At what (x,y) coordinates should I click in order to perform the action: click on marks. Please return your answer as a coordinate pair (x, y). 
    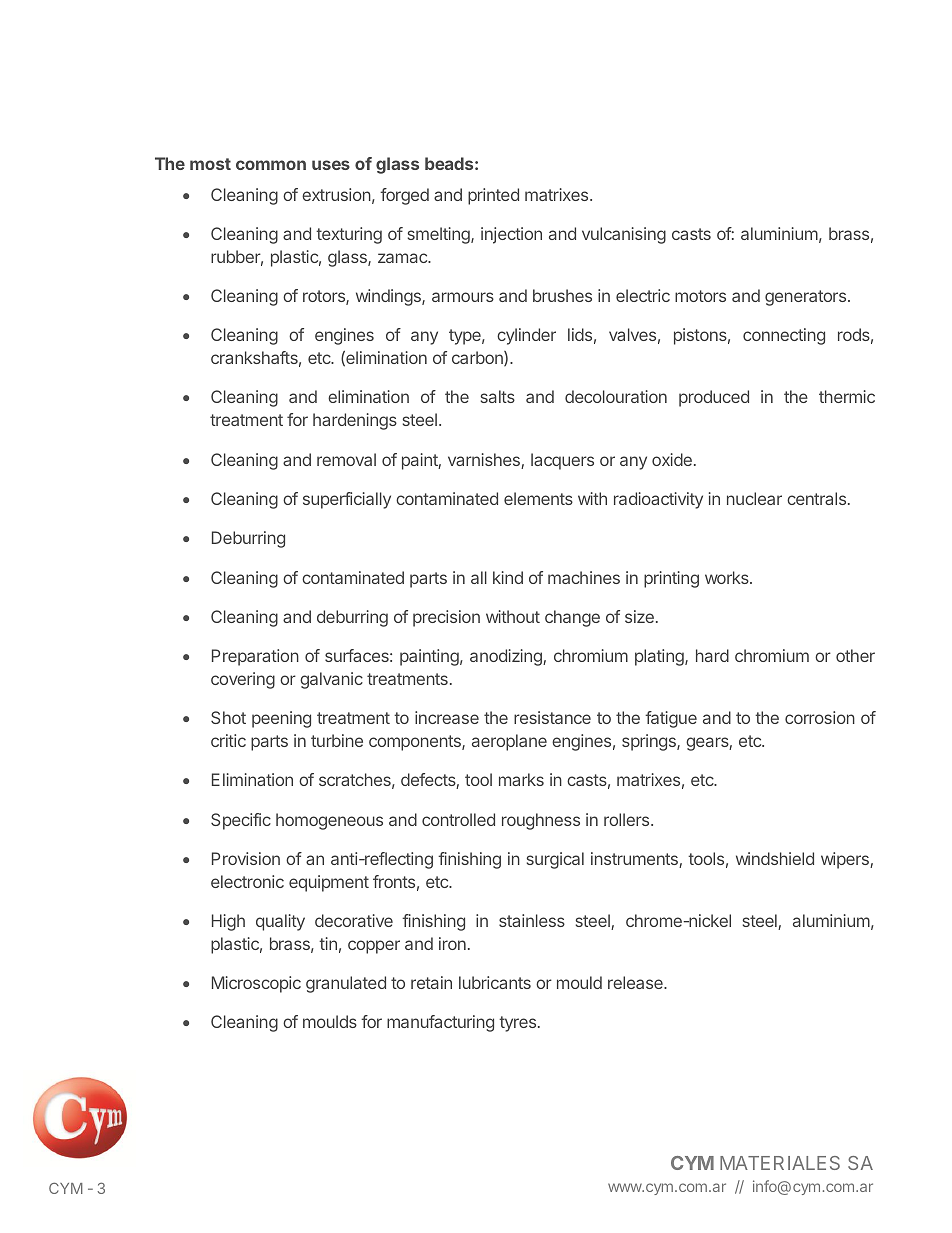
    Looking at the image, I should click on (521, 779).
